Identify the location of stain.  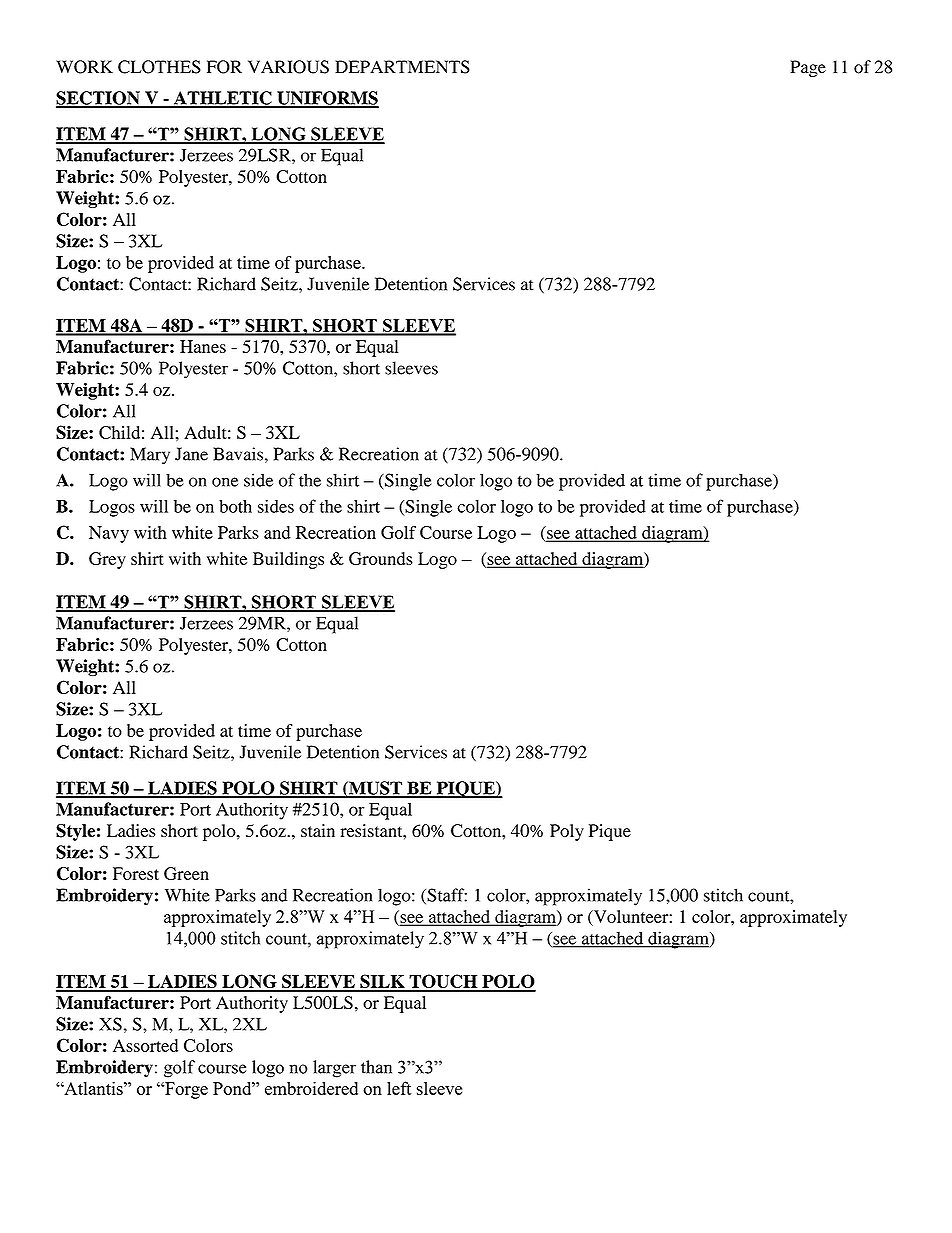
(318, 830).
